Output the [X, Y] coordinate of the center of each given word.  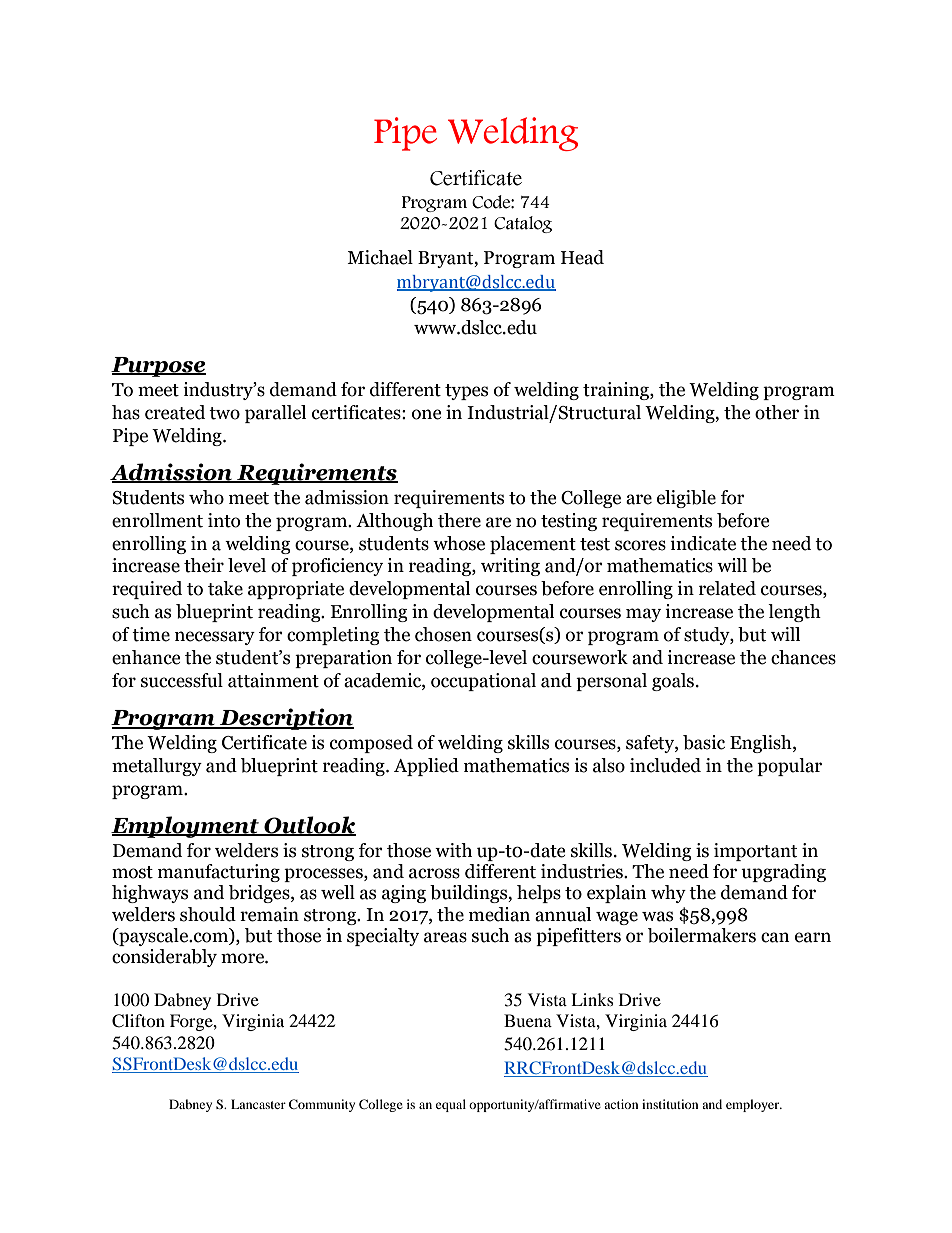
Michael [380, 257]
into [224, 520]
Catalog [523, 224]
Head [582, 257]
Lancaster [258, 1104]
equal [451, 1105]
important [755, 852]
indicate [703, 543]
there [459, 520]
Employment [186, 827]
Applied [426, 767]
